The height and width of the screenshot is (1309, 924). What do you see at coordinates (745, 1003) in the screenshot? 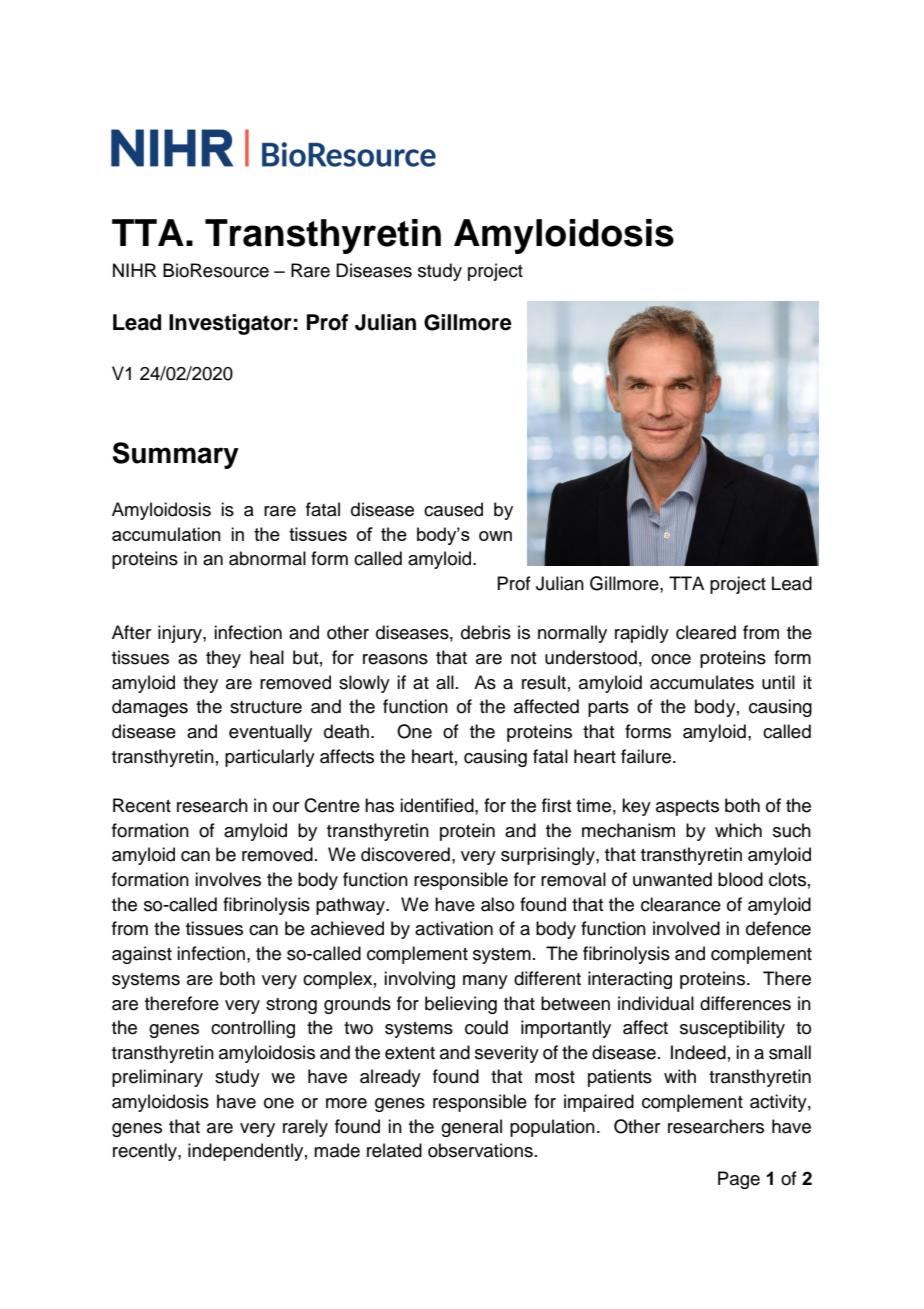
I see `differences` at bounding box center [745, 1003].
